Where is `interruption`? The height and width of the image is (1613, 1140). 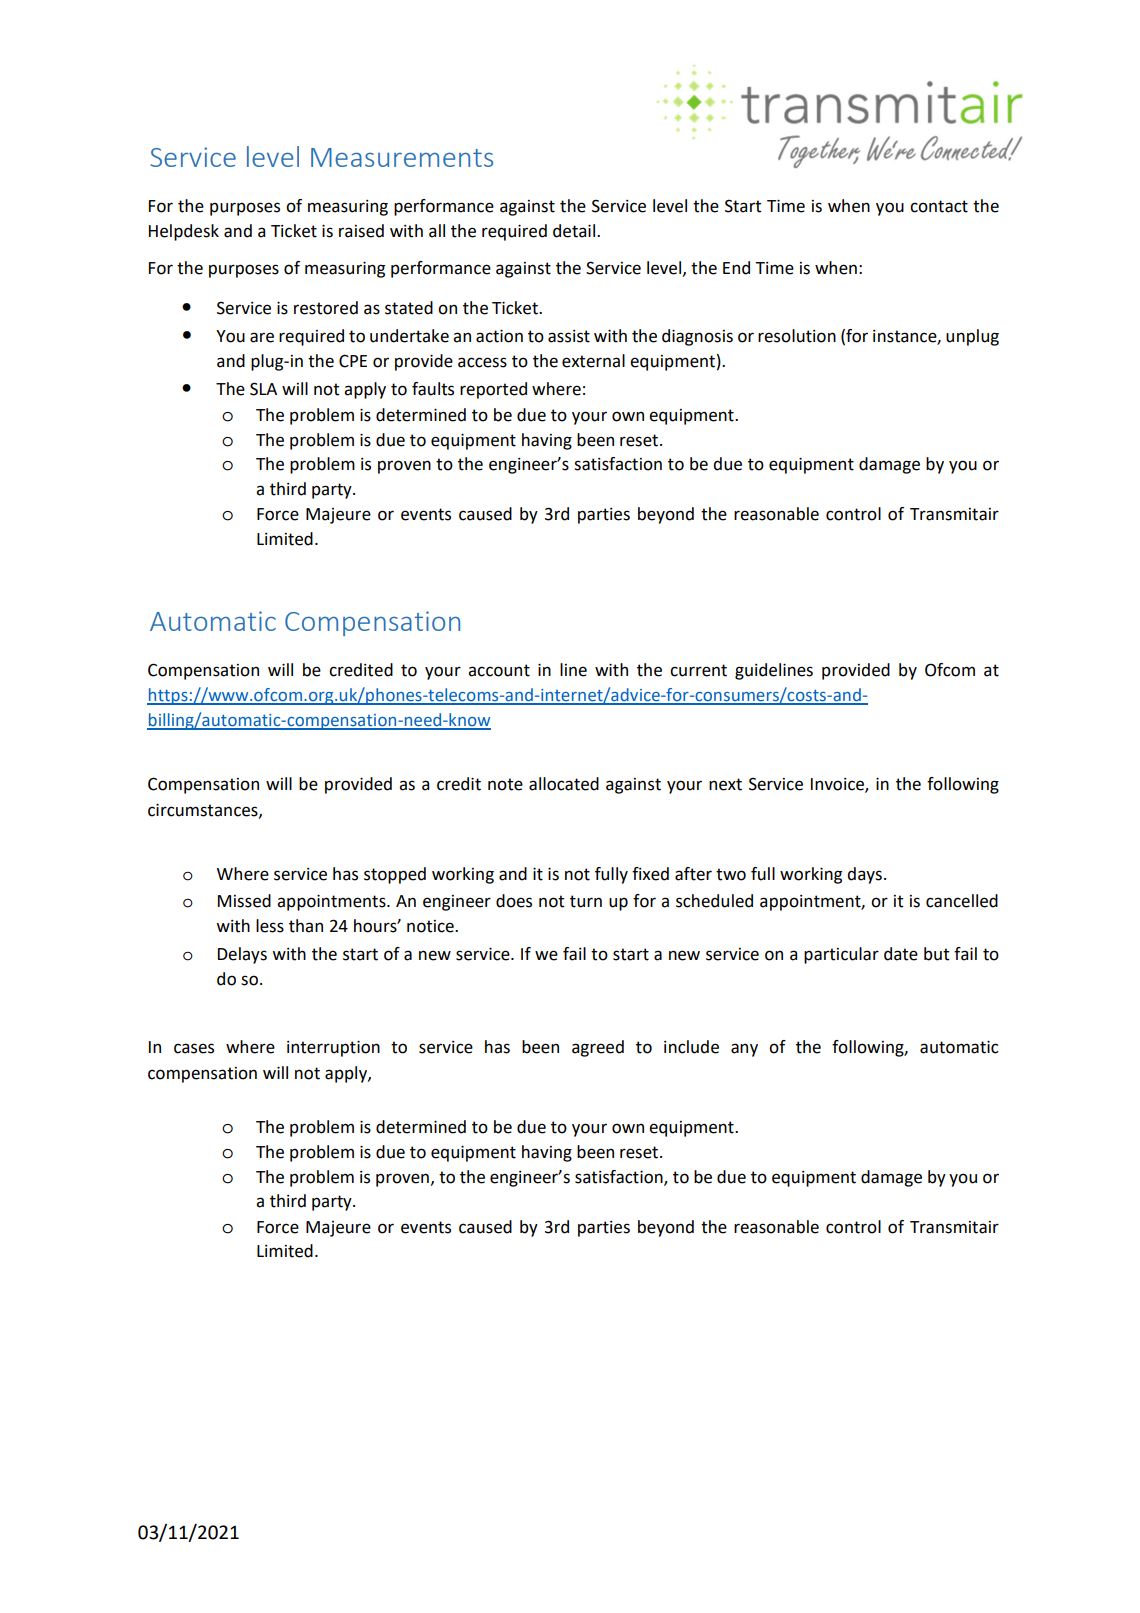
interruption is located at coordinates (333, 1048).
